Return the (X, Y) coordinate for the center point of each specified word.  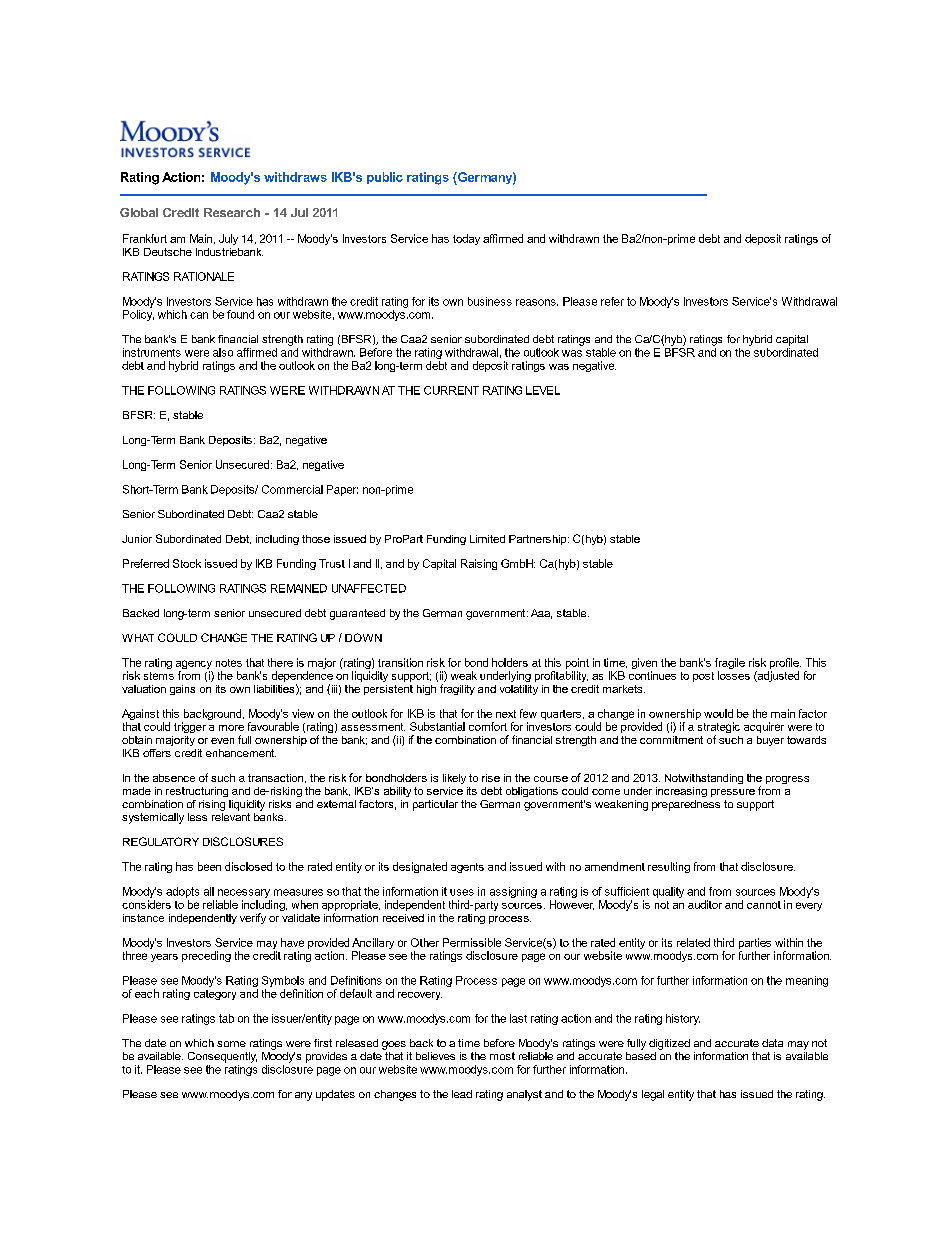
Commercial (292, 489)
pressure (733, 793)
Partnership (539, 540)
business (490, 301)
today (466, 239)
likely (454, 779)
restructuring (197, 792)
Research (232, 212)
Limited (487, 539)
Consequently (222, 1057)
